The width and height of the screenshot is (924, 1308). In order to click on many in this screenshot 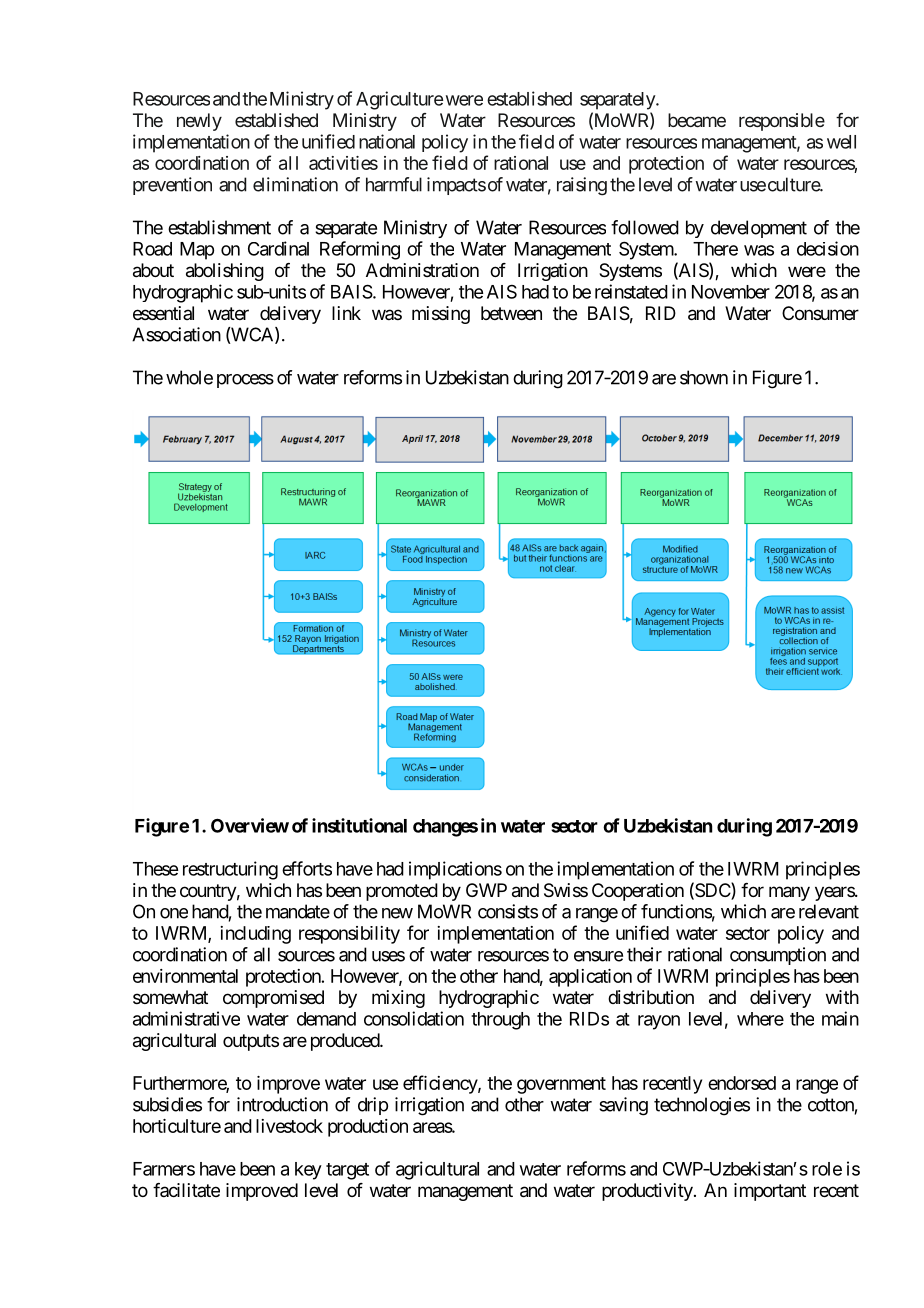, I will do `click(789, 893)`.
